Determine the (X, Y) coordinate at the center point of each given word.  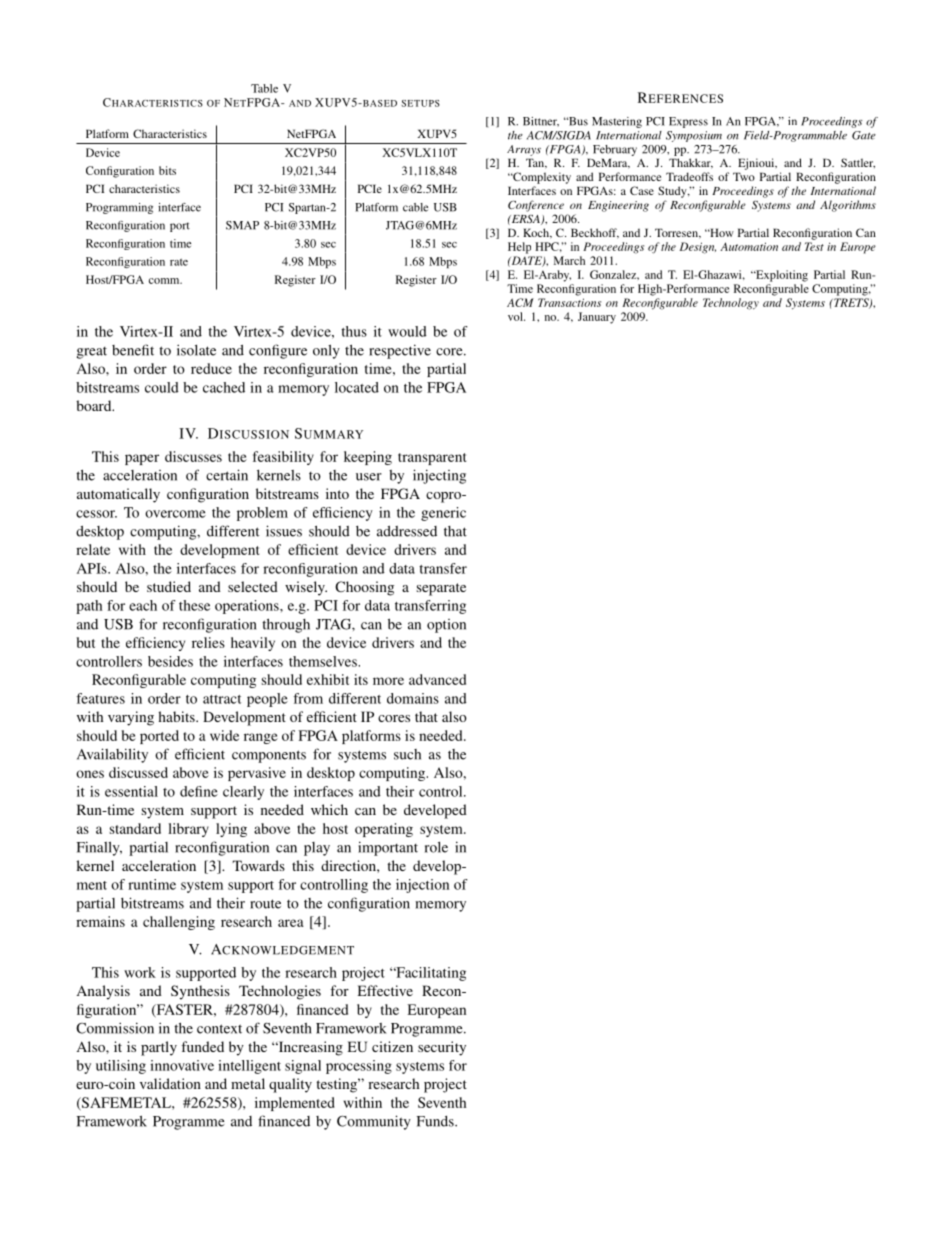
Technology (731, 304)
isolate (196, 350)
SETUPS (421, 103)
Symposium (694, 136)
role (436, 847)
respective (400, 351)
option (446, 626)
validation (170, 1083)
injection (422, 886)
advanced (437, 679)
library (188, 830)
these (194, 605)
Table (264, 88)
